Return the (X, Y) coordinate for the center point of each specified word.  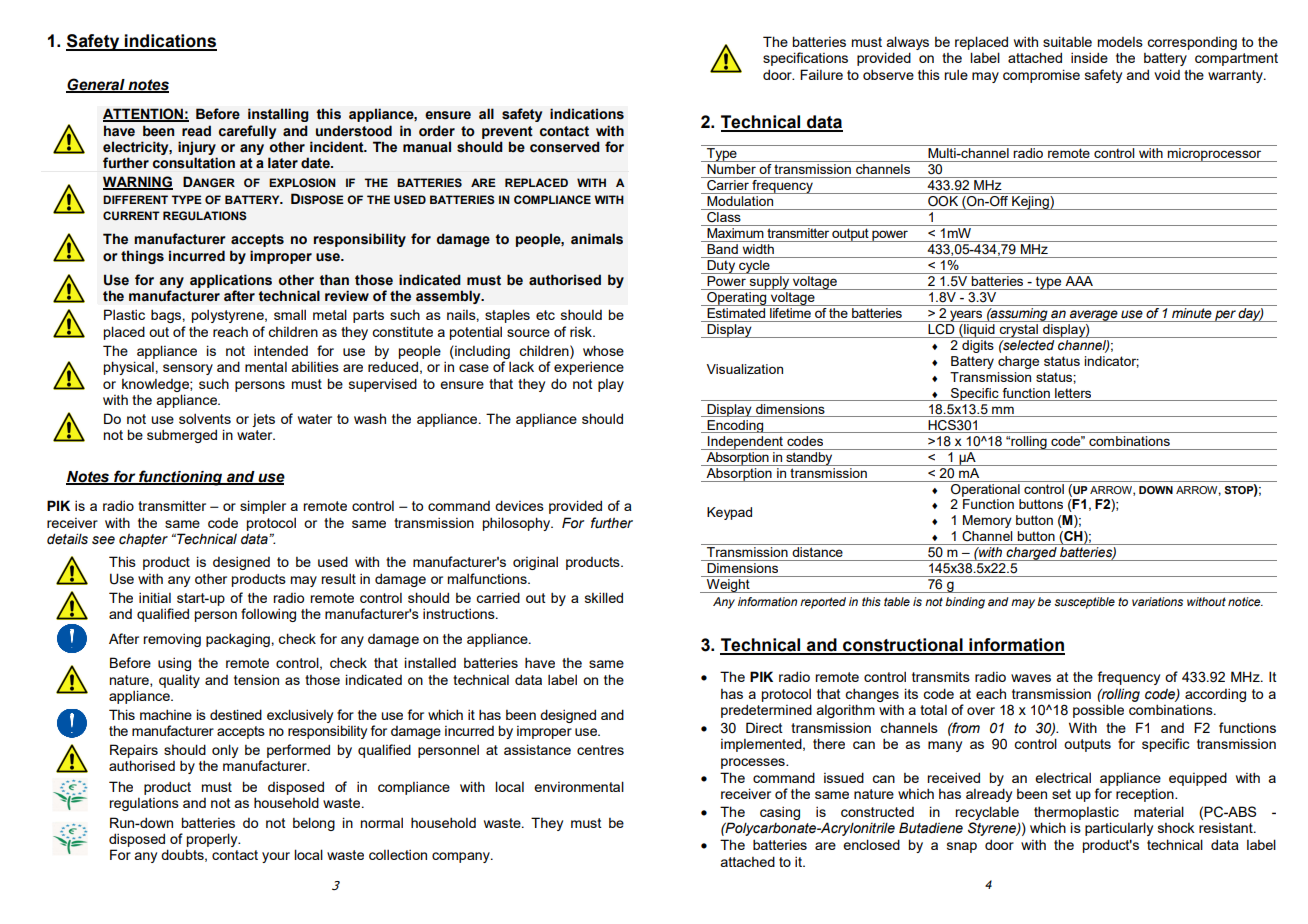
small (290, 314)
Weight (728, 586)
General (96, 85)
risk (582, 331)
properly (213, 841)
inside (1089, 57)
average (1094, 316)
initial (155, 597)
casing (780, 813)
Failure (821, 74)
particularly (1119, 829)
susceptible (1084, 603)
